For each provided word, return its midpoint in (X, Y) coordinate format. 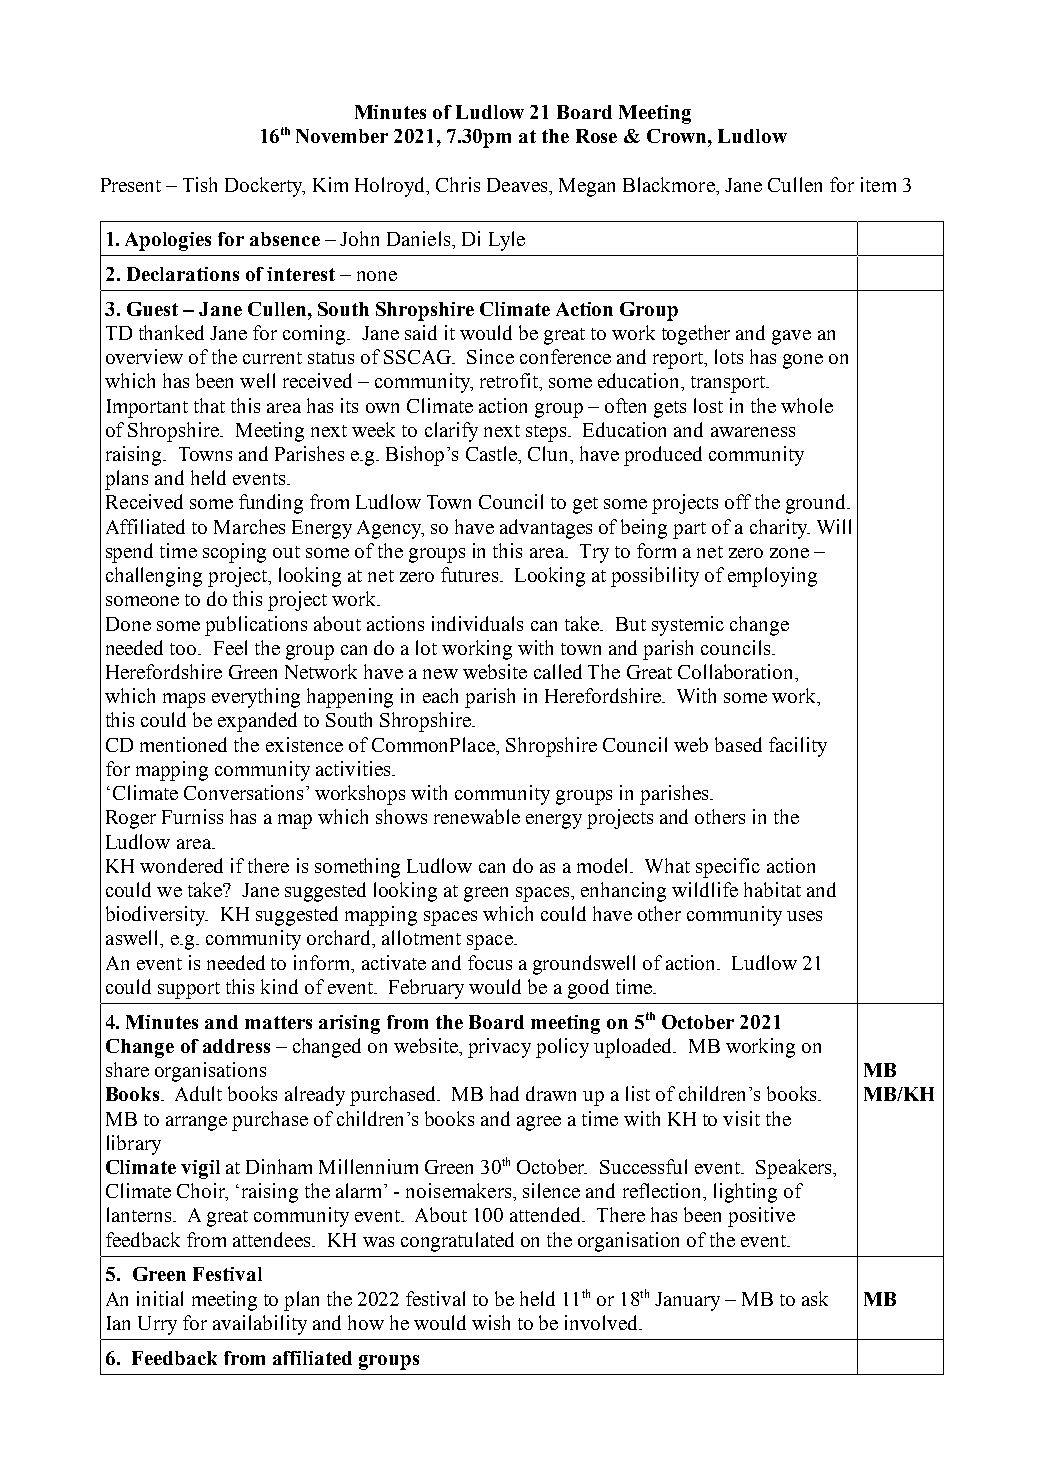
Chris (458, 184)
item (878, 184)
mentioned (183, 744)
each (440, 695)
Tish (200, 184)
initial (160, 1298)
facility (798, 747)
